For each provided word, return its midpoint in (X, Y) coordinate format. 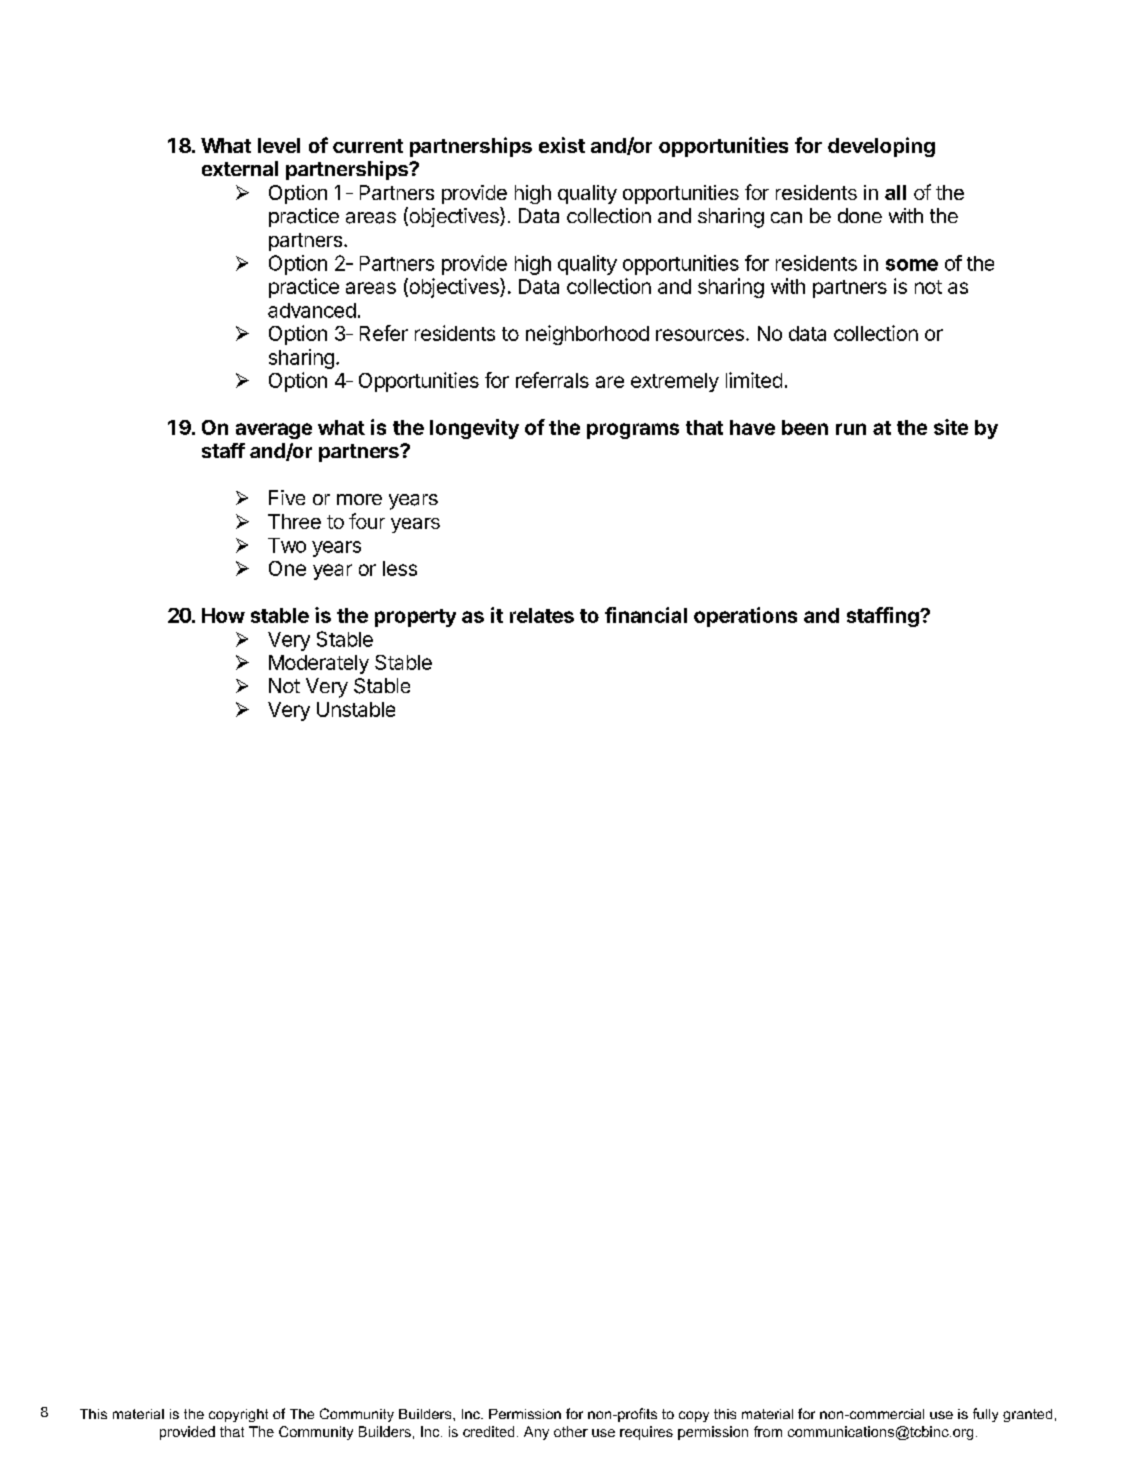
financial (646, 615)
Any (536, 1433)
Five (287, 497)
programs (633, 431)
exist (562, 145)
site (951, 427)
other (571, 1431)
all (895, 192)
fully (985, 1415)
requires (646, 1433)
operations (745, 617)
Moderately (319, 664)
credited (488, 1431)
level (279, 145)
